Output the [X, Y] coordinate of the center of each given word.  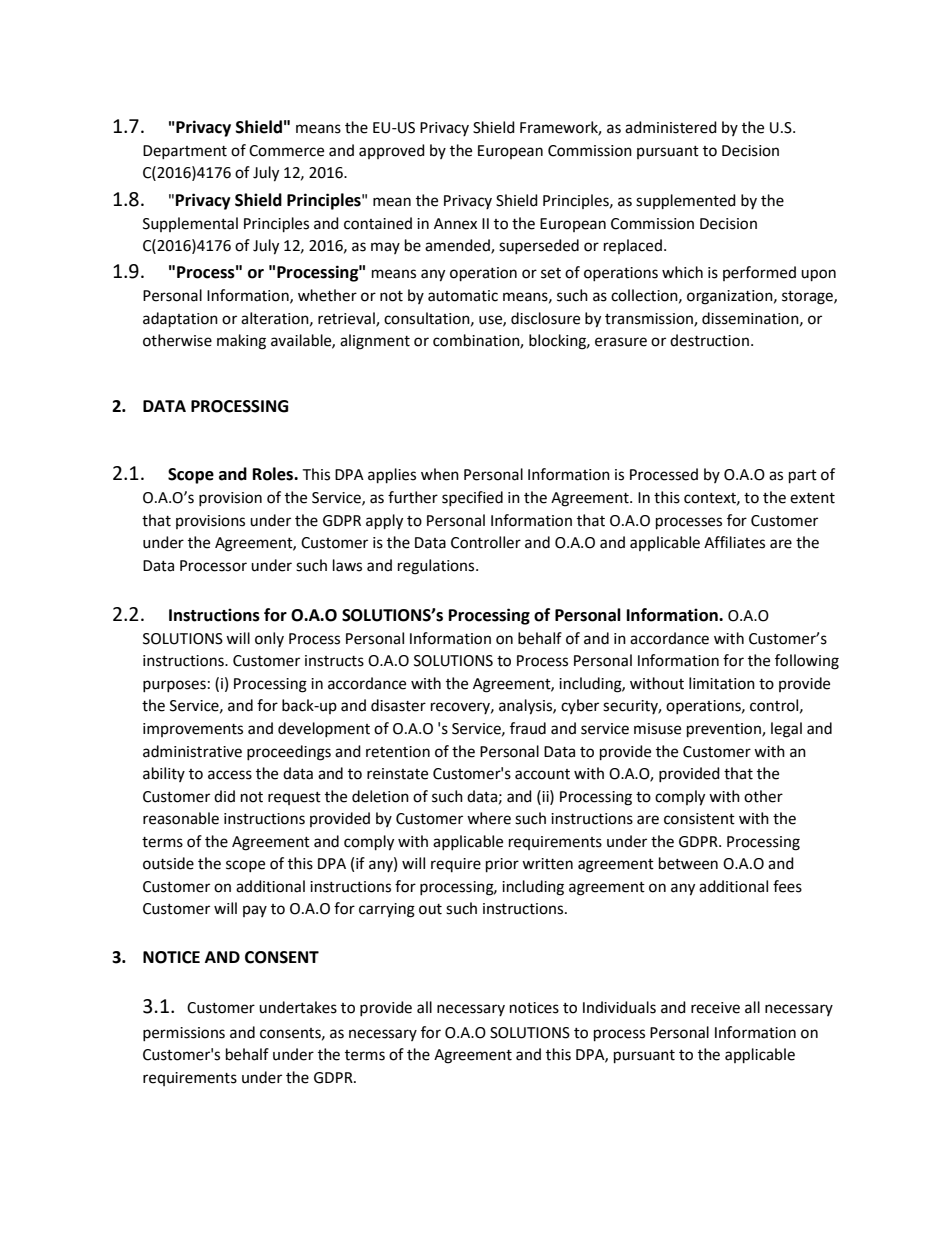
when [440, 474]
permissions [184, 1034]
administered [671, 127]
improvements [193, 730]
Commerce [286, 151]
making [241, 342]
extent [812, 498]
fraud [528, 728]
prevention [725, 730]
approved [392, 151]
